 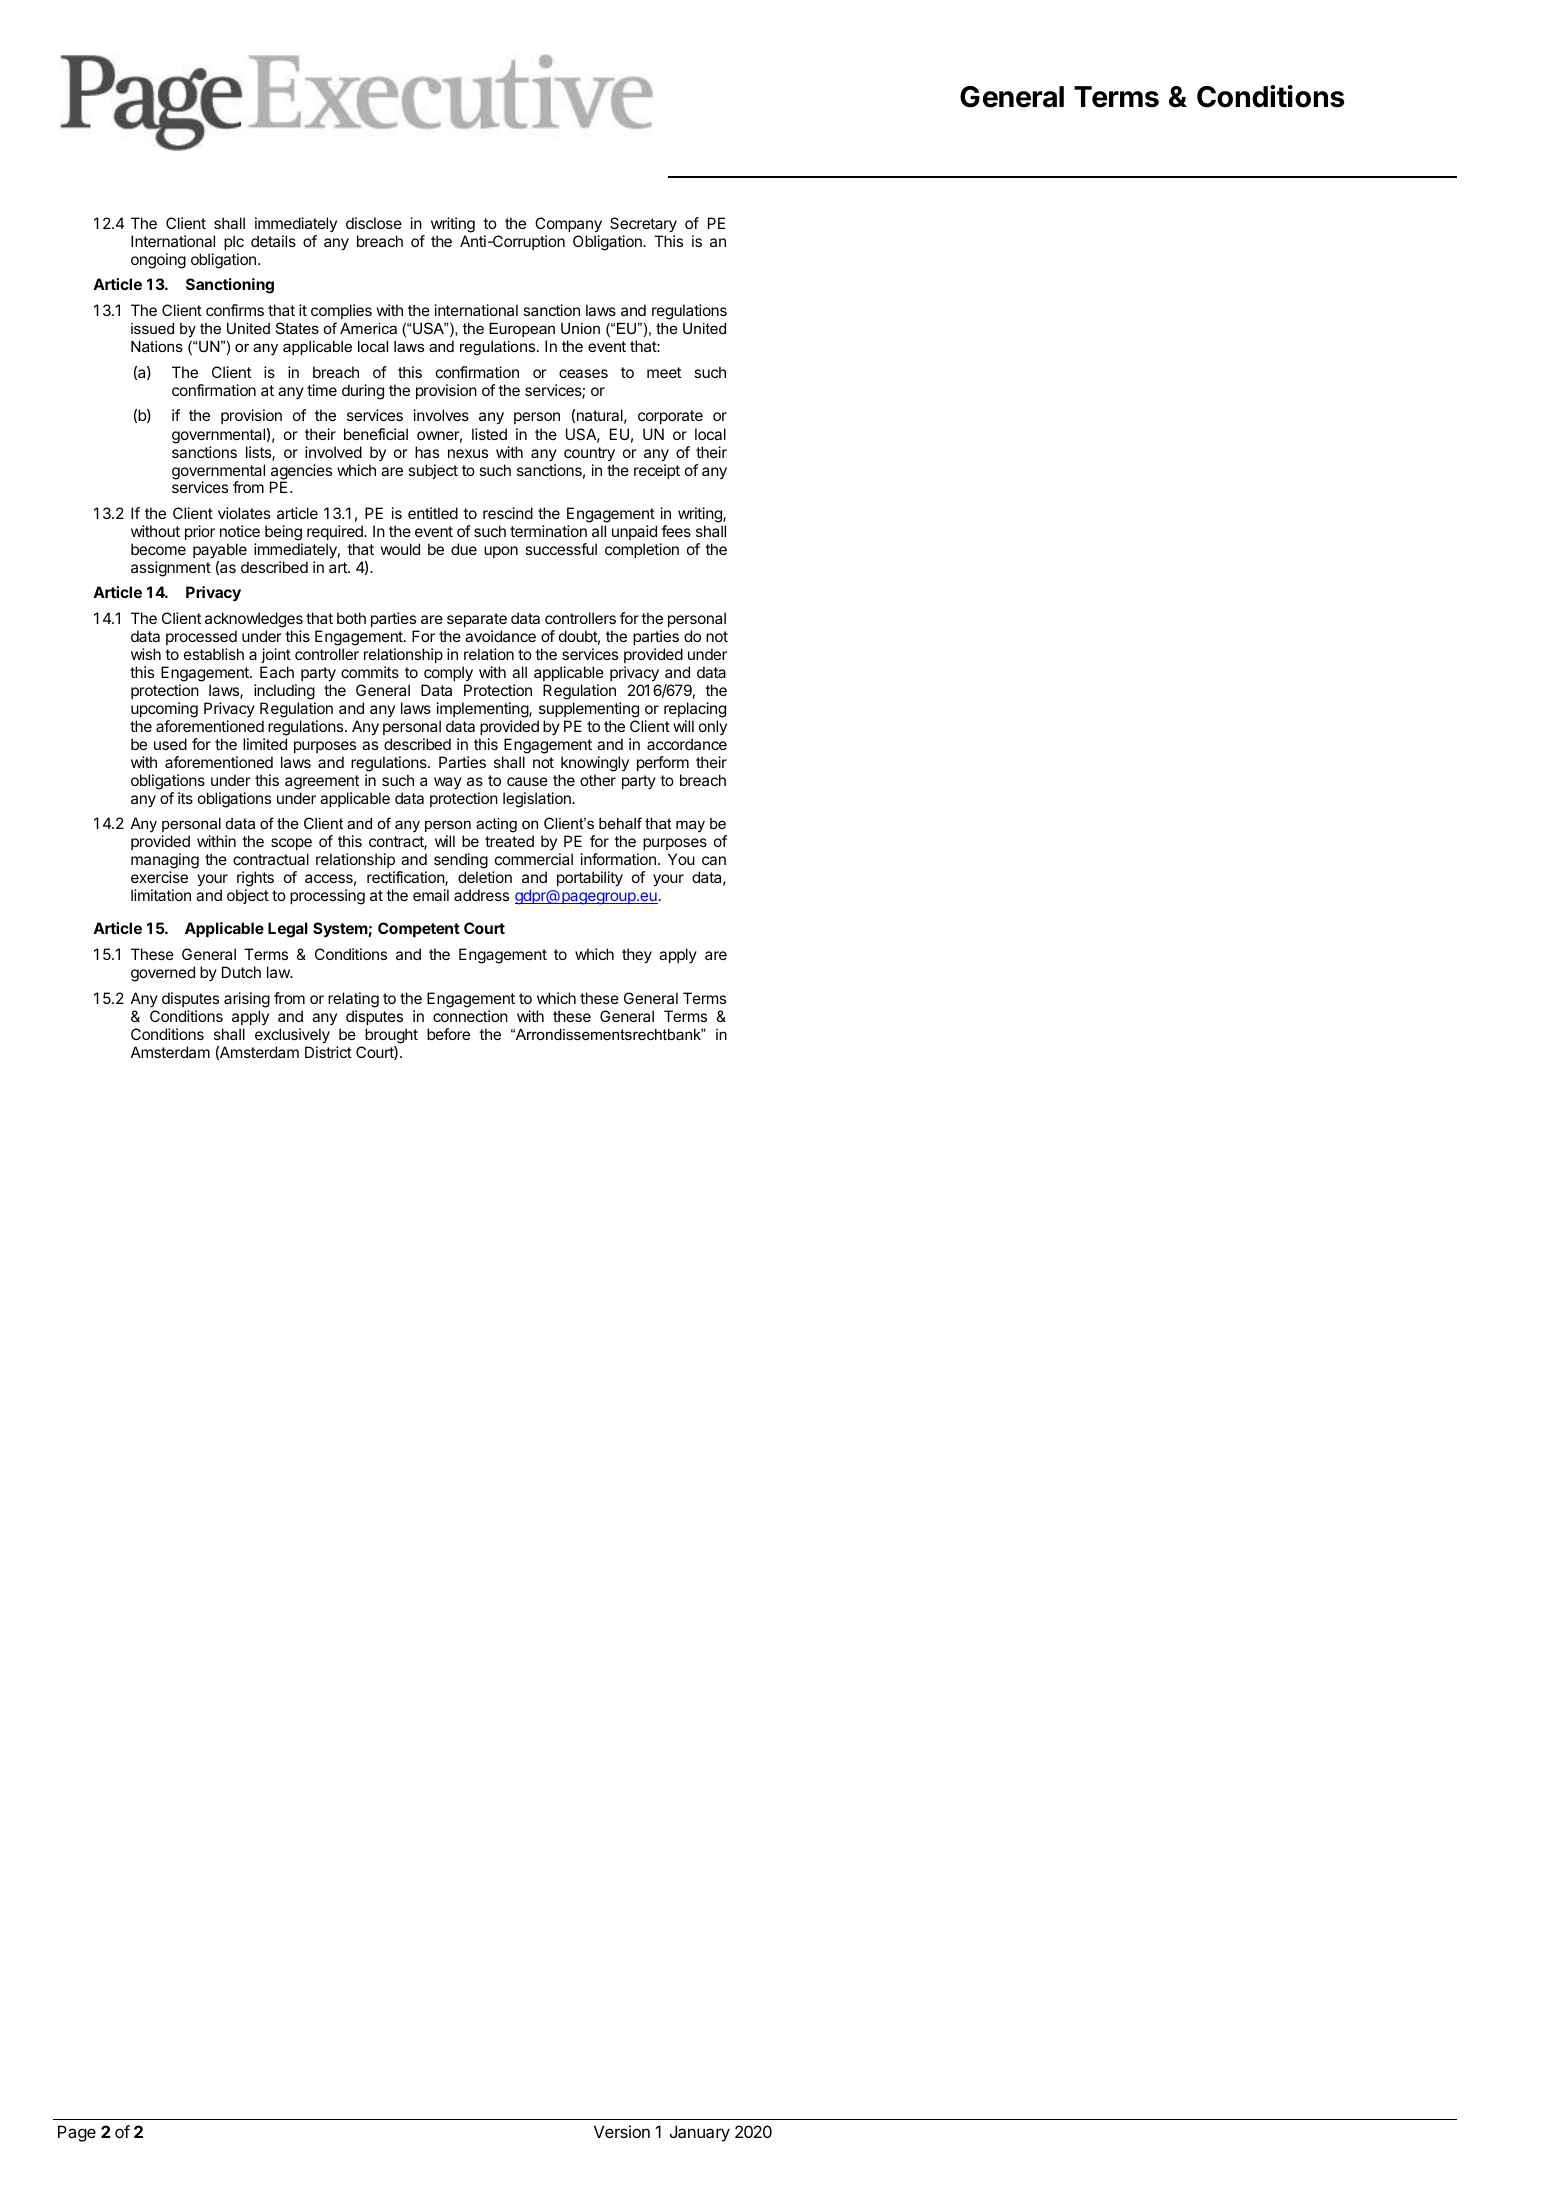 What do you see at coordinates (470, 1016) in the document?
I see `connection` at bounding box center [470, 1016].
